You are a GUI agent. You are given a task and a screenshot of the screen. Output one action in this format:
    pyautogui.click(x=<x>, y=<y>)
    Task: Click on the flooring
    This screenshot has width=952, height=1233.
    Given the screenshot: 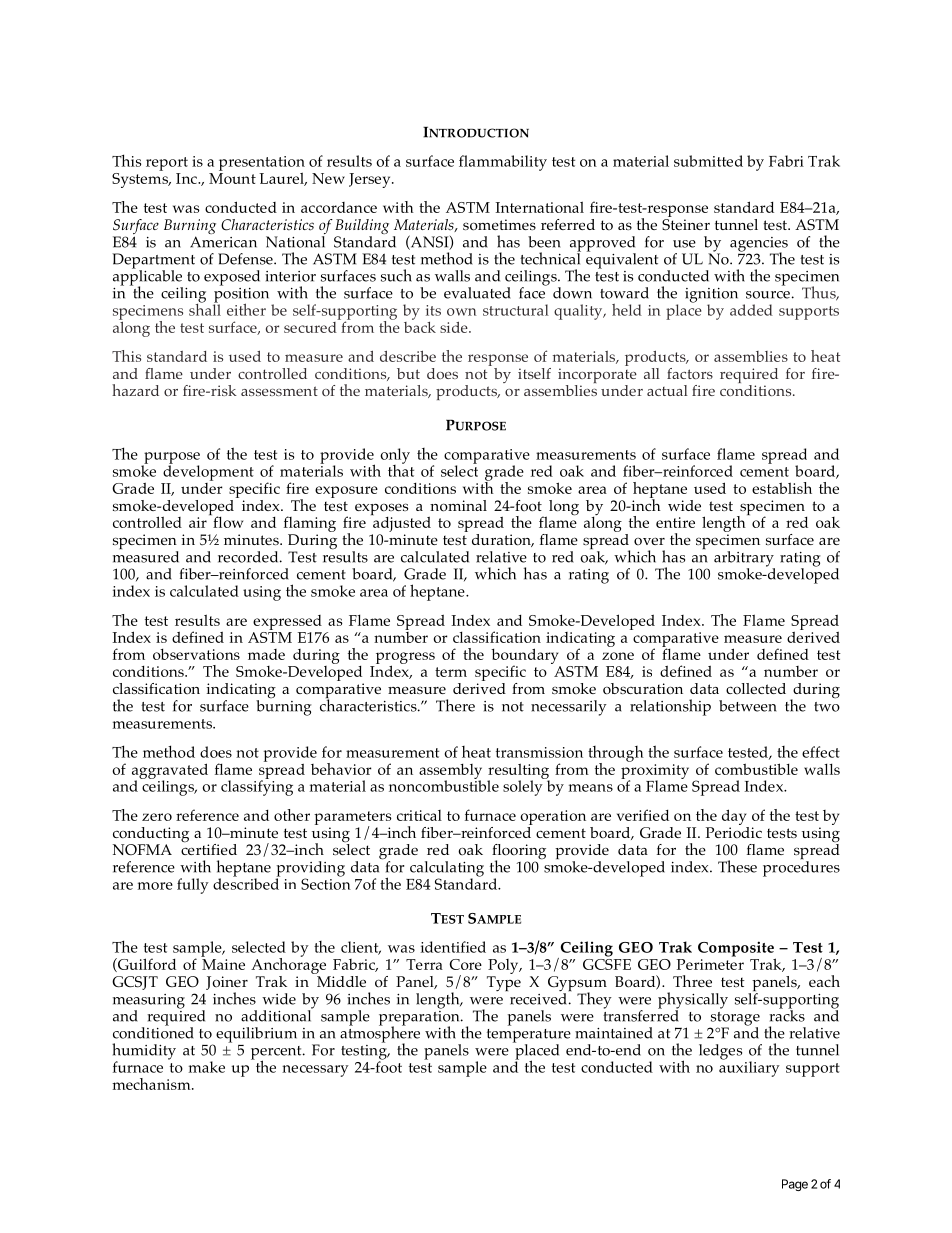 What is the action you would take?
    pyautogui.click(x=519, y=853)
